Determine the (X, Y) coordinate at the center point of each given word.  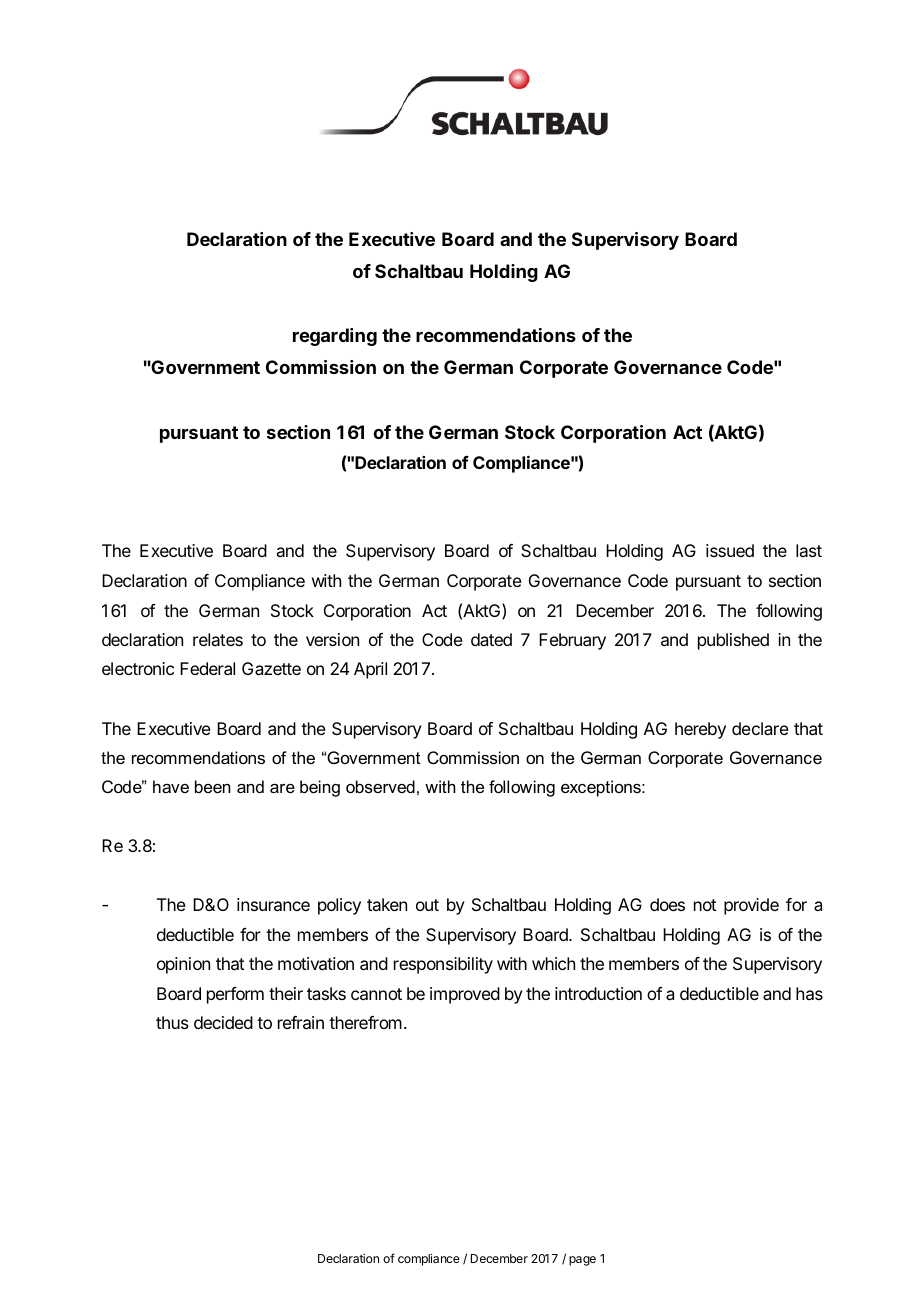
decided (223, 1022)
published (733, 641)
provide (751, 906)
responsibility (443, 965)
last (809, 550)
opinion (183, 965)
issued (730, 550)
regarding (335, 337)
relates (218, 639)
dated (491, 639)
